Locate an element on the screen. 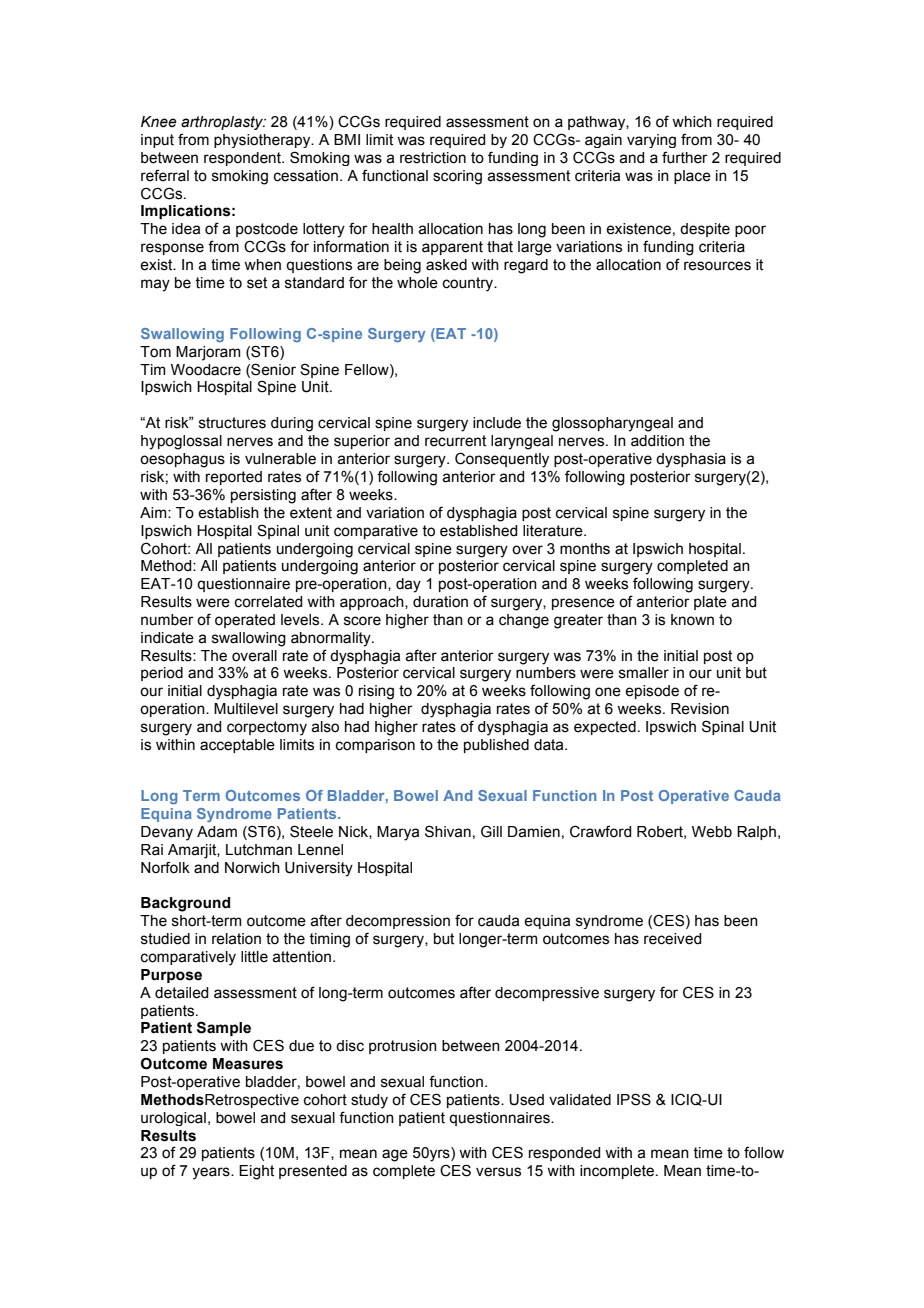 The height and width of the screenshot is (1308, 924). age is located at coordinates (395, 1155).
